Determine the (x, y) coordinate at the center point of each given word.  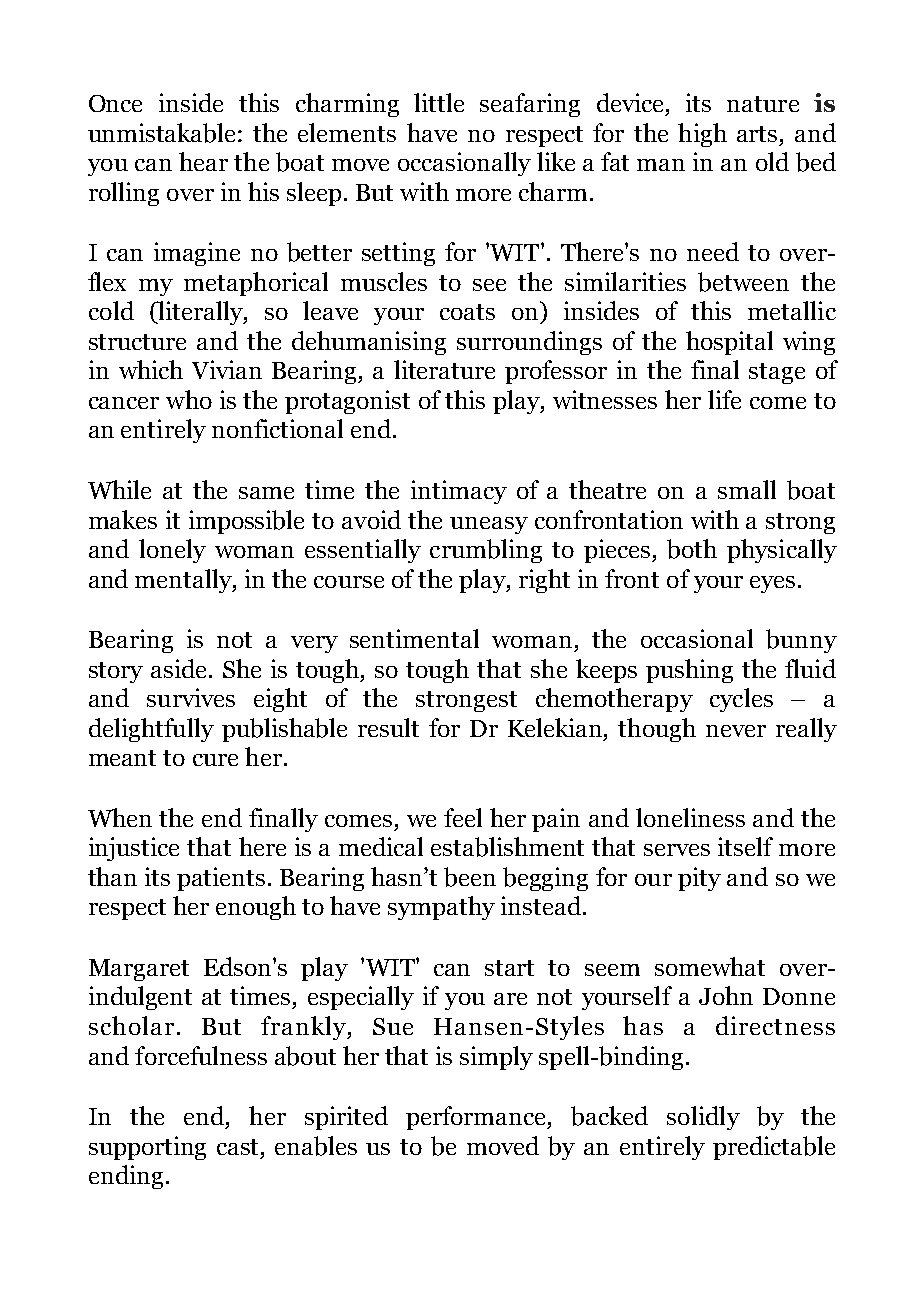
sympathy (441, 908)
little (439, 102)
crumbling (486, 551)
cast (239, 1147)
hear (203, 161)
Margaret (139, 970)
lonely (172, 551)
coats (467, 312)
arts (757, 134)
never (736, 731)
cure (215, 760)
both (692, 549)
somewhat (710, 966)
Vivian (227, 369)
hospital (729, 343)
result (388, 727)
